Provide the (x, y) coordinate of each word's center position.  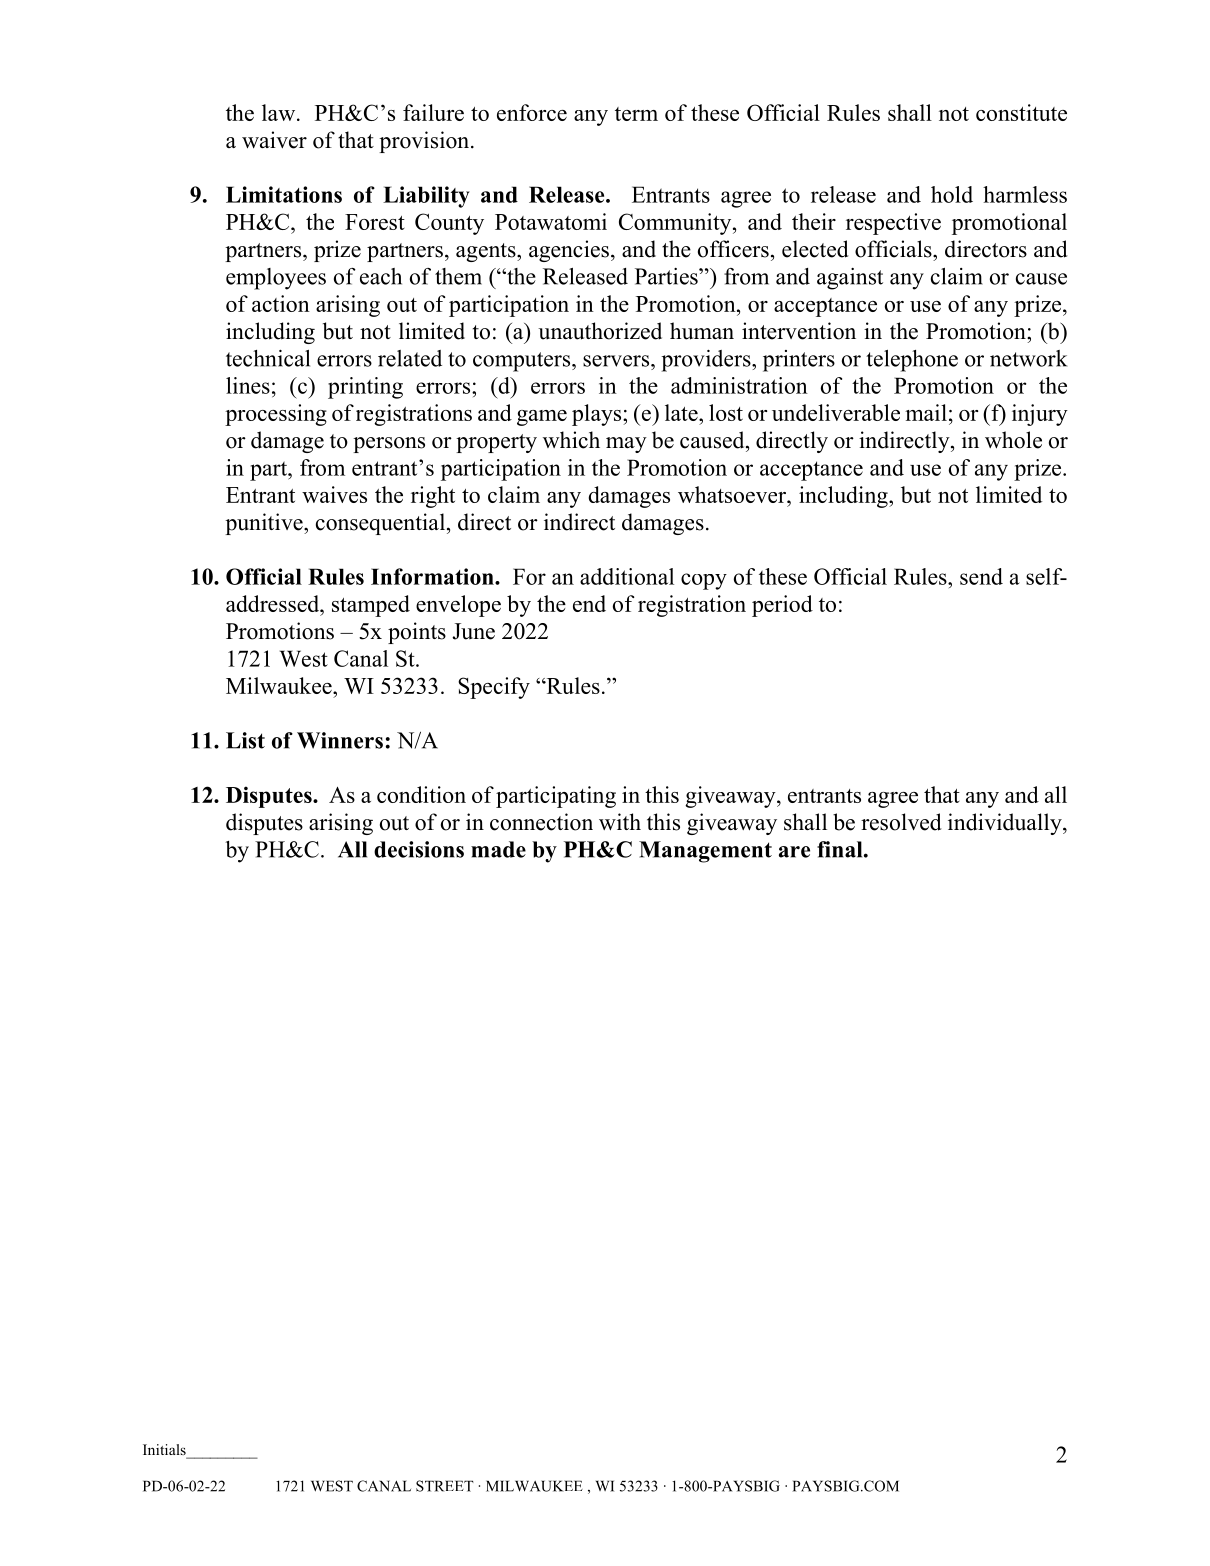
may (626, 445)
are (794, 852)
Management (705, 852)
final (841, 849)
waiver (274, 140)
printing (365, 388)
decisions (419, 849)
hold (952, 194)
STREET (445, 1486)
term (636, 114)
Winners (340, 740)
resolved (901, 822)
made (498, 849)
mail (926, 412)
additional (627, 576)
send (981, 576)
